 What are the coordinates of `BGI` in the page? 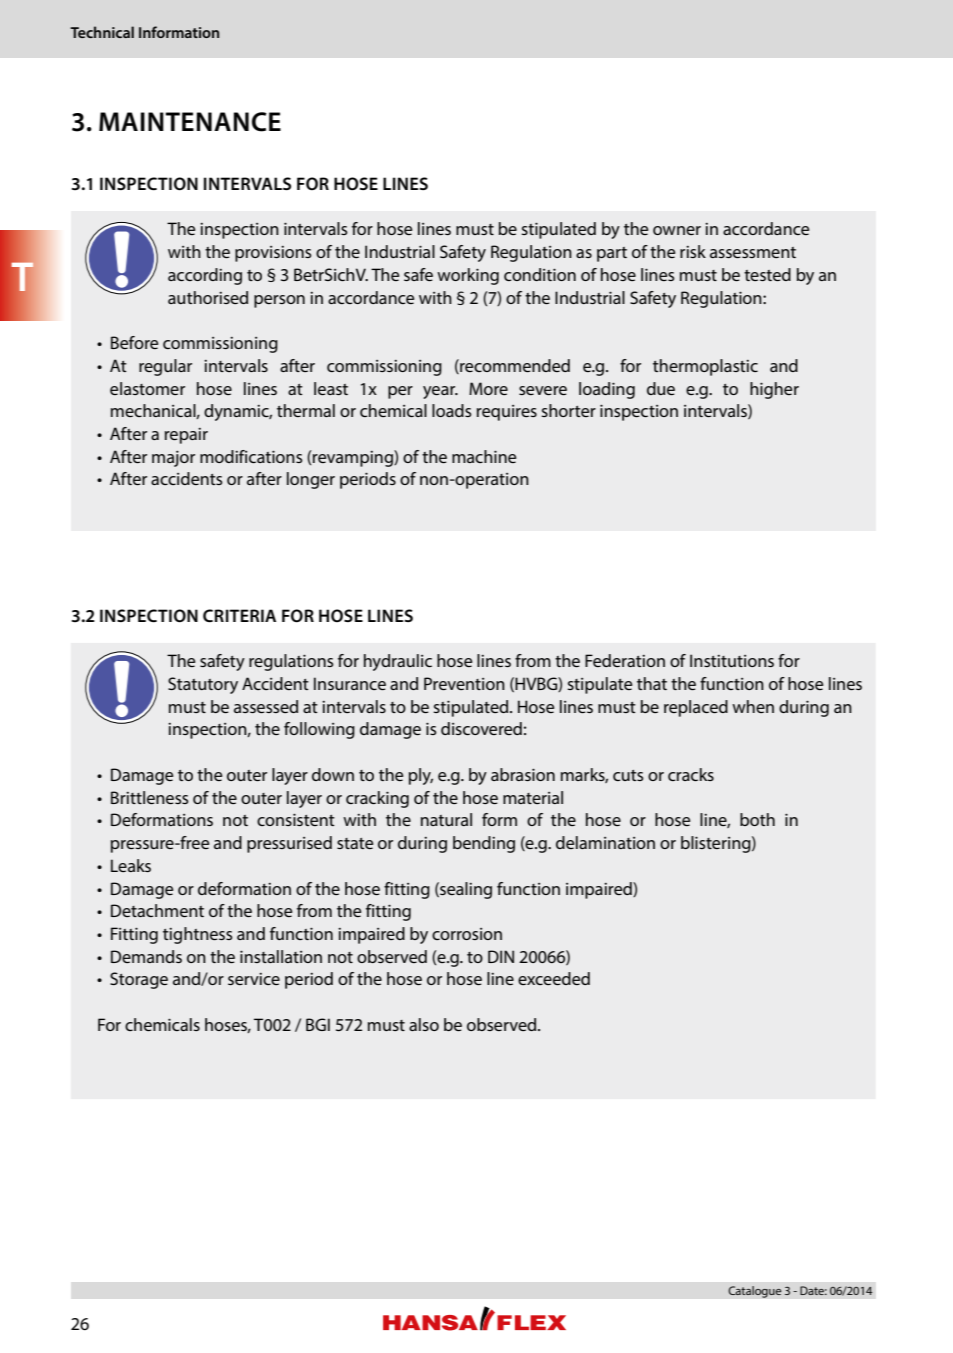 It's located at (318, 1024).
